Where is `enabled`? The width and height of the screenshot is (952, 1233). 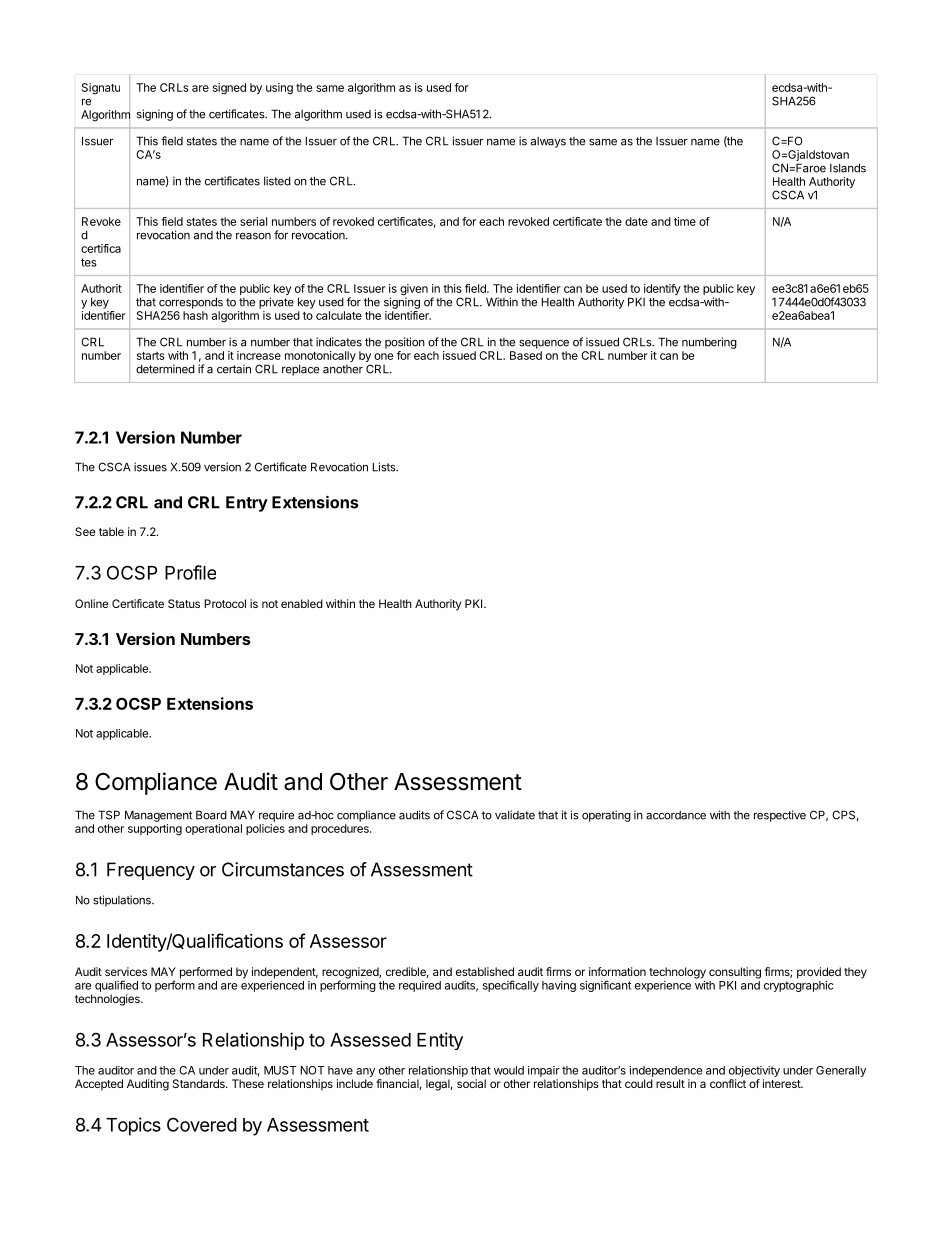 enabled is located at coordinates (302, 603).
